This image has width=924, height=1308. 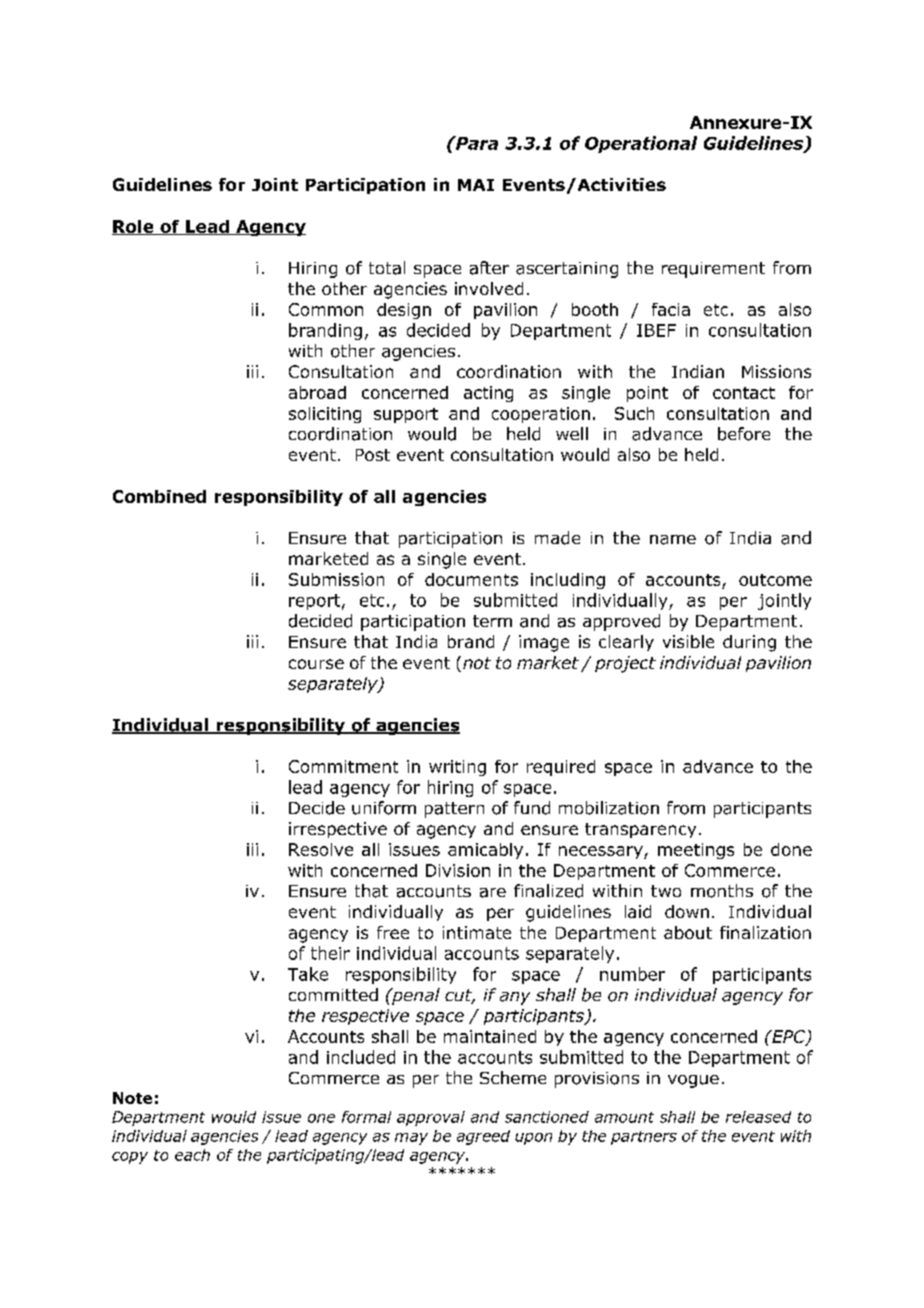 What do you see at coordinates (317, 392) in the image?
I see `abroad` at bounding box center [317, 392].
